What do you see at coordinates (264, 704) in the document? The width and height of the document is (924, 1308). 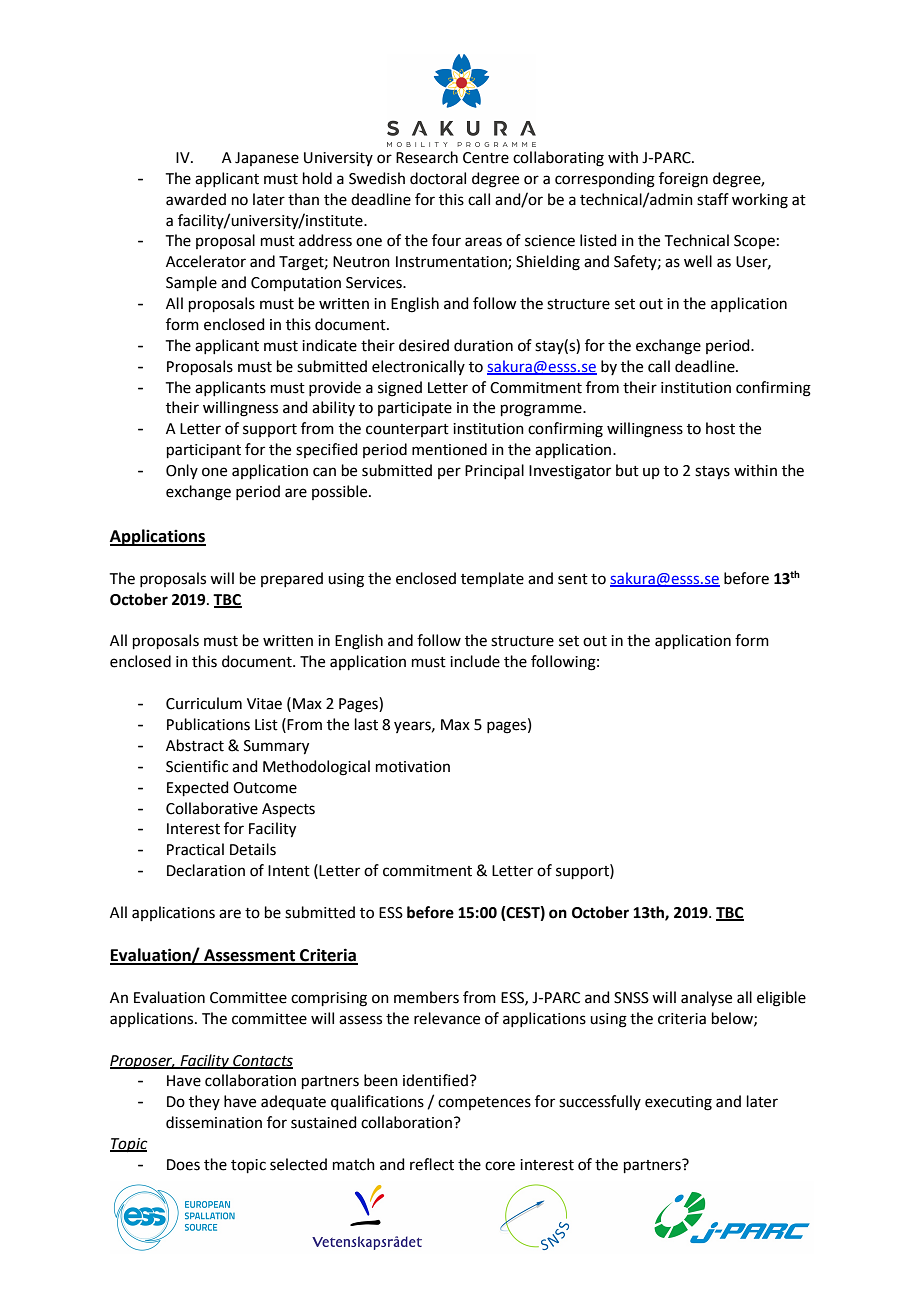 I see `Vitae` at bounding box center [264, 704].
